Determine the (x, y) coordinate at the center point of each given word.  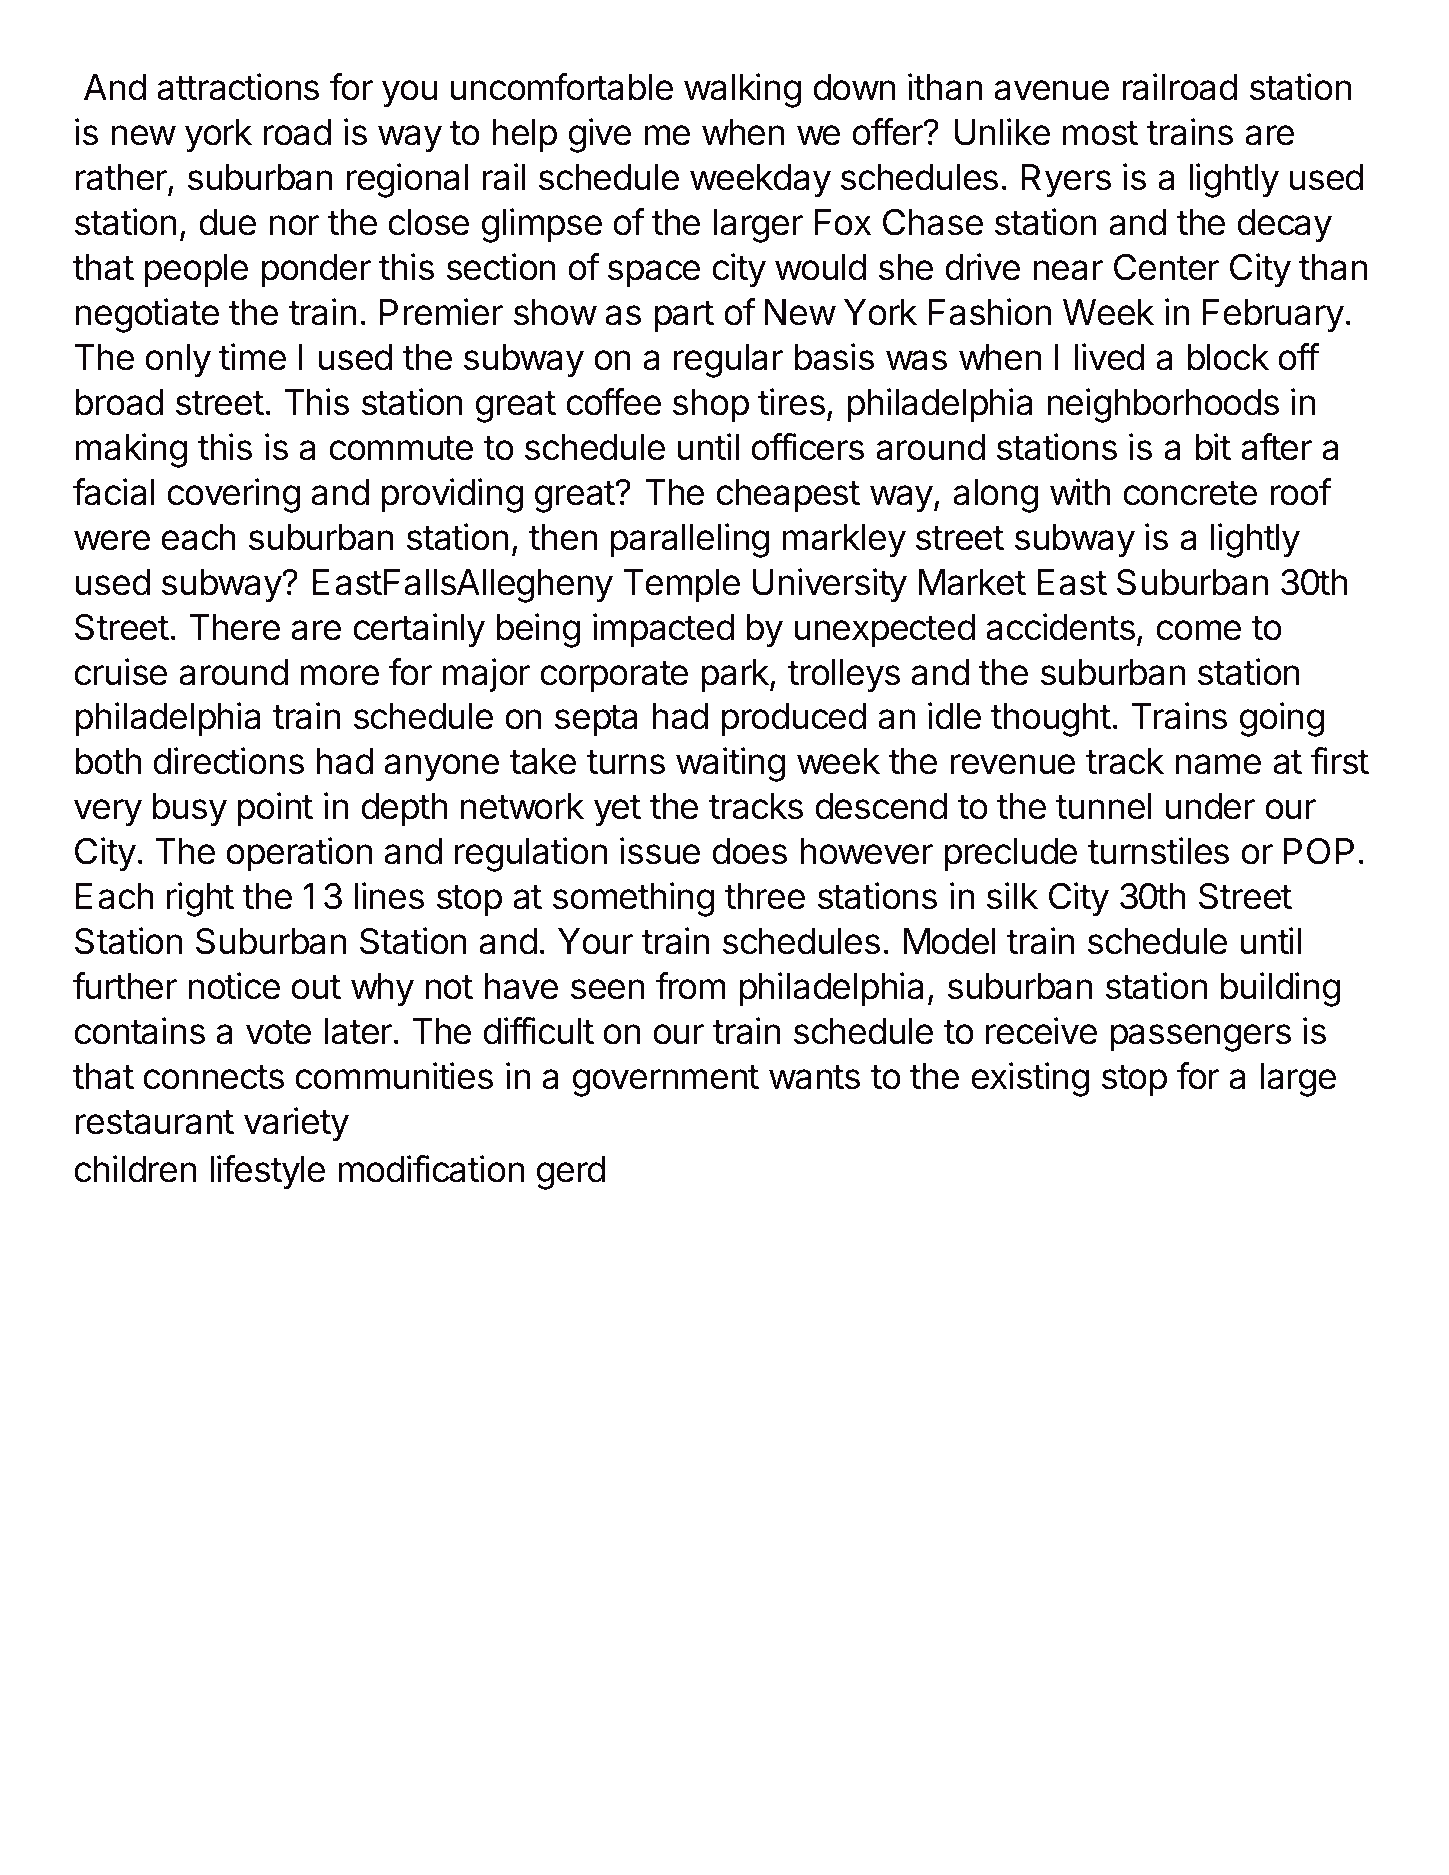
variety (296, 1124)
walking (742, 90)
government (666, 1081)
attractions (238, 87)
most (1100, 133)
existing (1030, 1079)
